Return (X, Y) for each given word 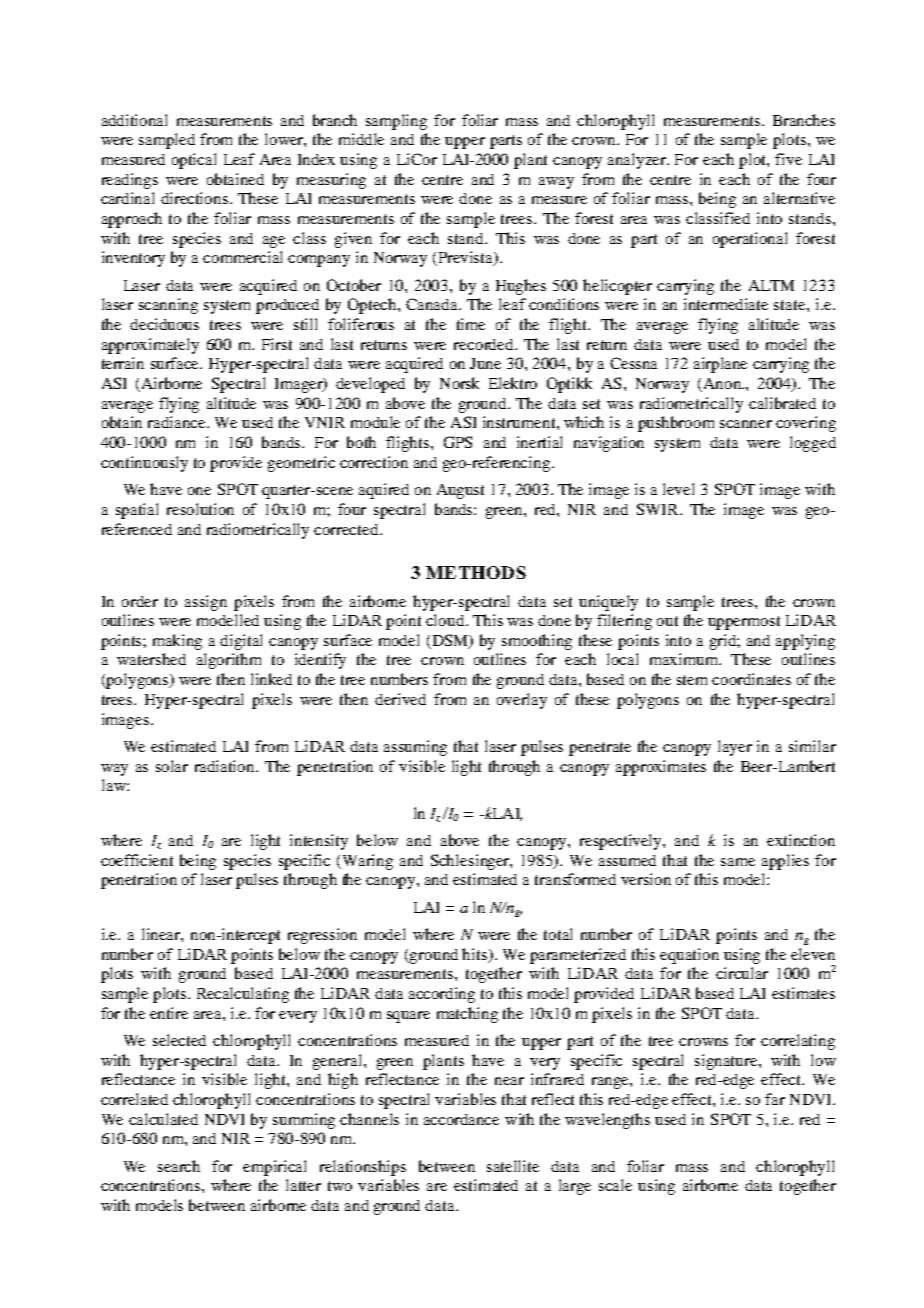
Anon (724, 383)
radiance (178, 422)
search (179, 1166)
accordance (461, 1119)
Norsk (459, 383)
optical (194, 161)
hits (476, 955)
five (788, 159)
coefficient (137, 860)
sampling (396, 122)
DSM (450, 641)
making (177, 642)
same (738, 862)
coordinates (751, 679)
